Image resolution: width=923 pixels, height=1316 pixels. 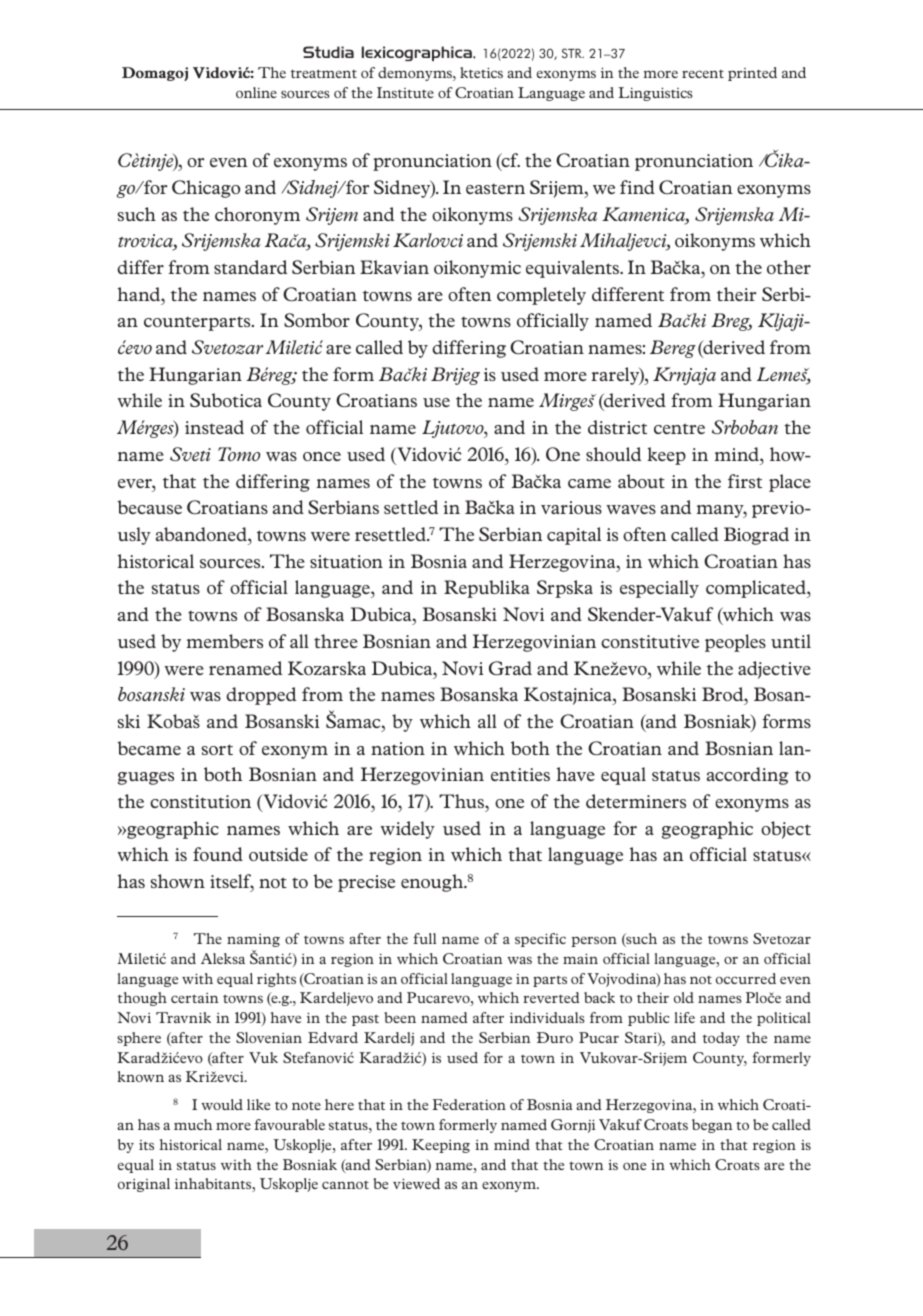 I want to click on much, so click(x=193, y=1124).
